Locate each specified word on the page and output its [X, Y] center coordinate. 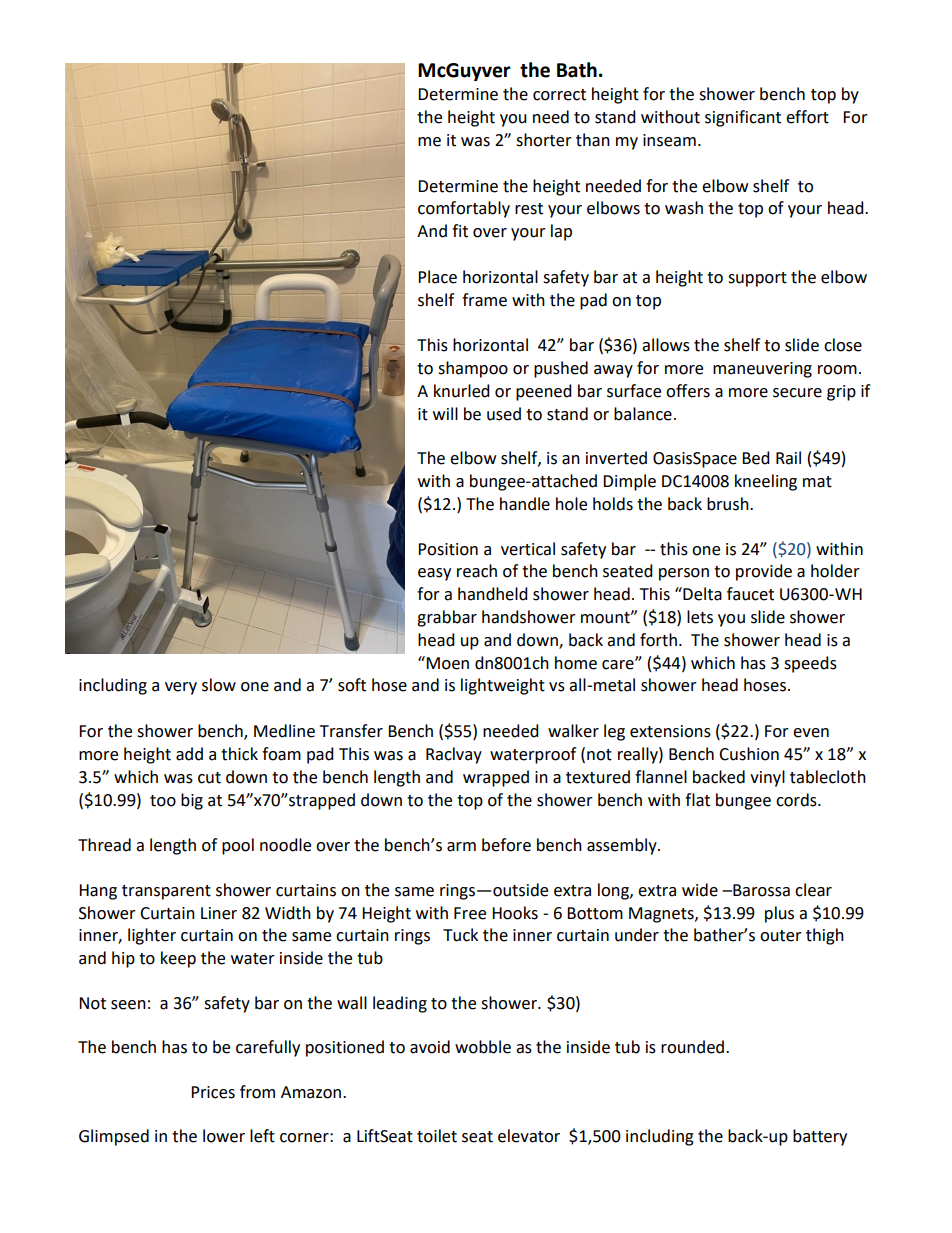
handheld [493, 594]
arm [461, 847]
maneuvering [762, 370]
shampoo [473, 369]
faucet [750, 594]
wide [700, 890]
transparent [166, 892]
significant [743, 118]
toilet [437, 1136]
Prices [213, 1092]
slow [219, 685]
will [445, 413]
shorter [544, 140]
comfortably [464, 209]
